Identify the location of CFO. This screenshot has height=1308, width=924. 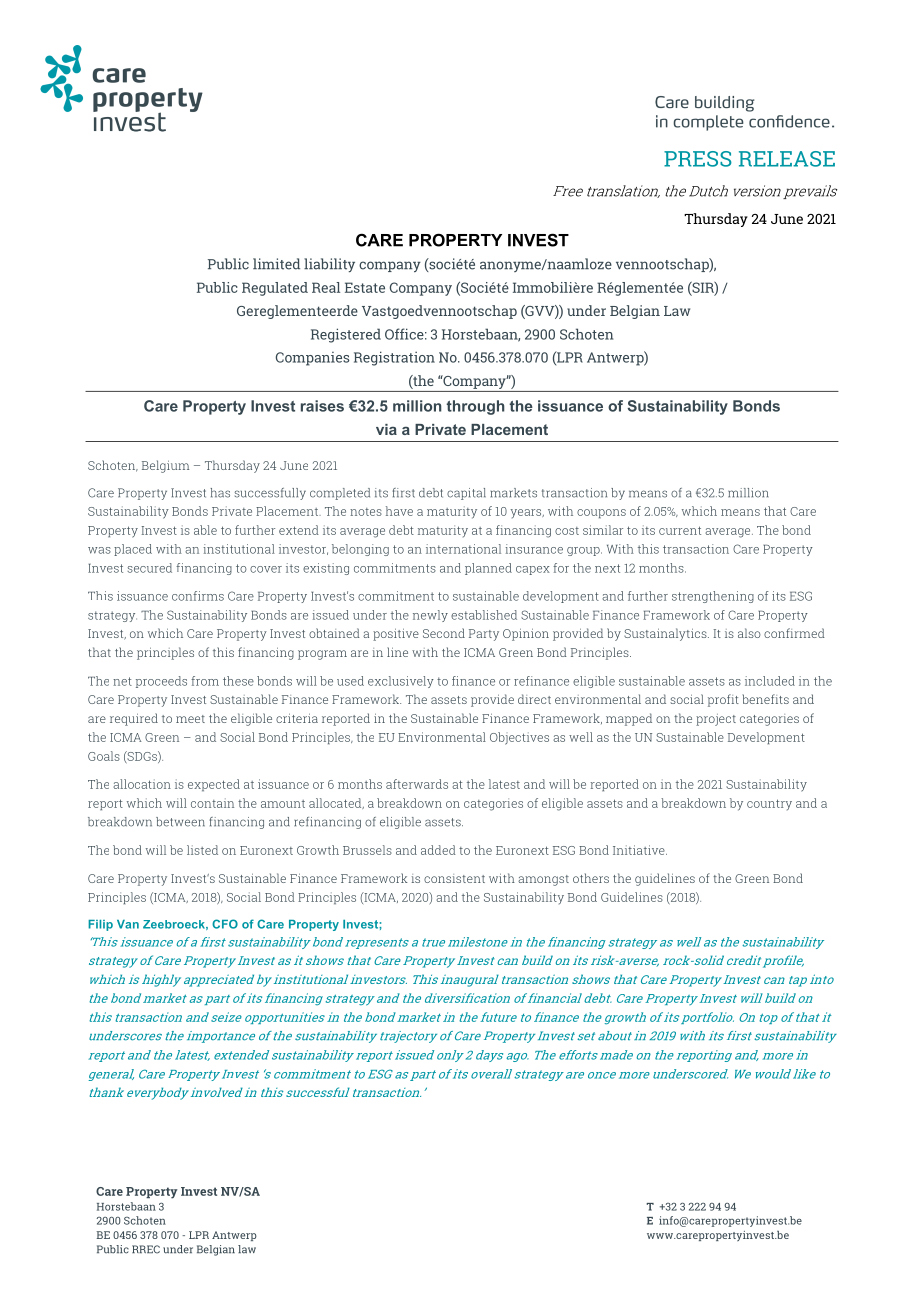
(225, 924).
